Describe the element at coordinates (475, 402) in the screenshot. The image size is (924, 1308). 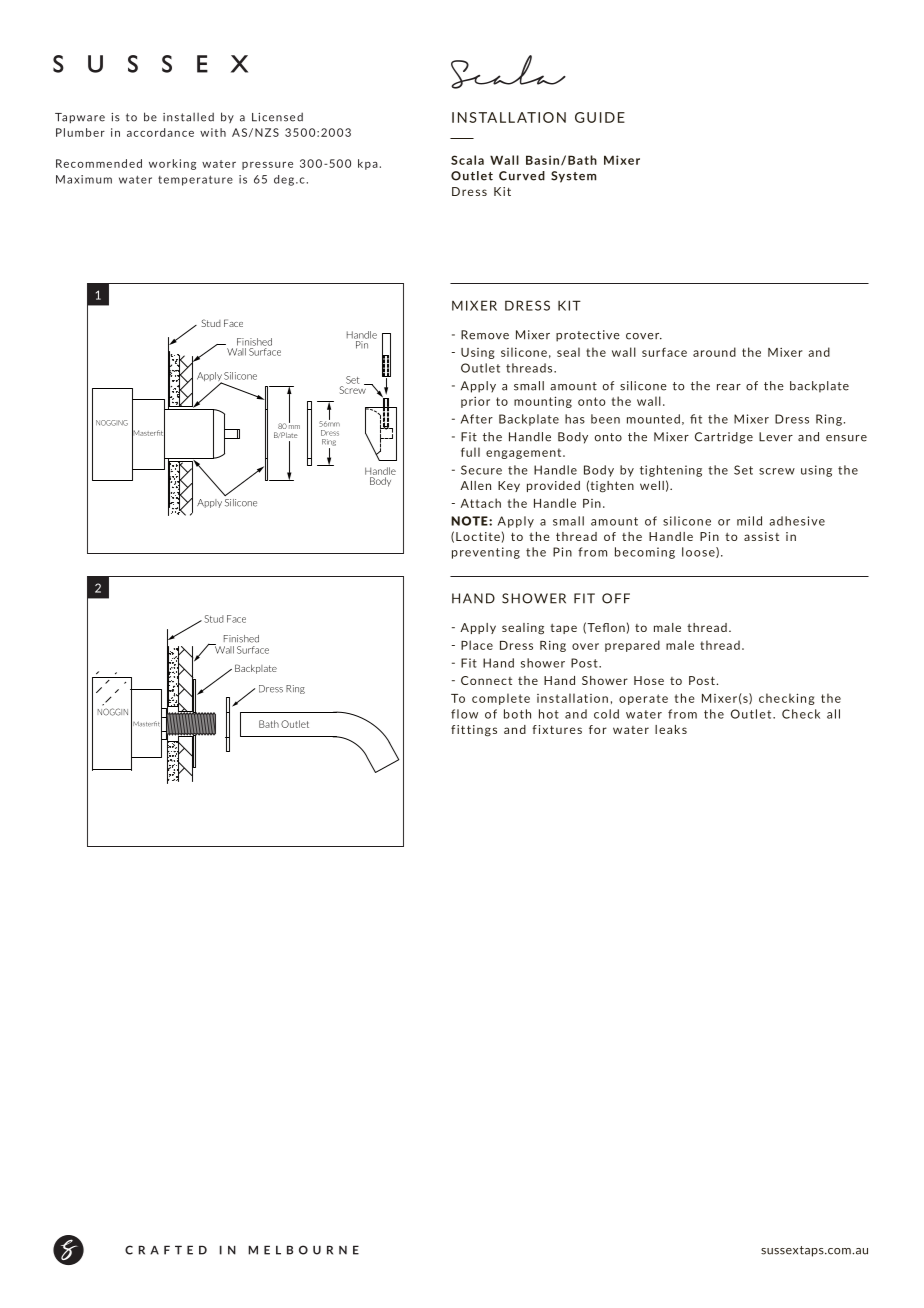
I see `prior` at that location.
